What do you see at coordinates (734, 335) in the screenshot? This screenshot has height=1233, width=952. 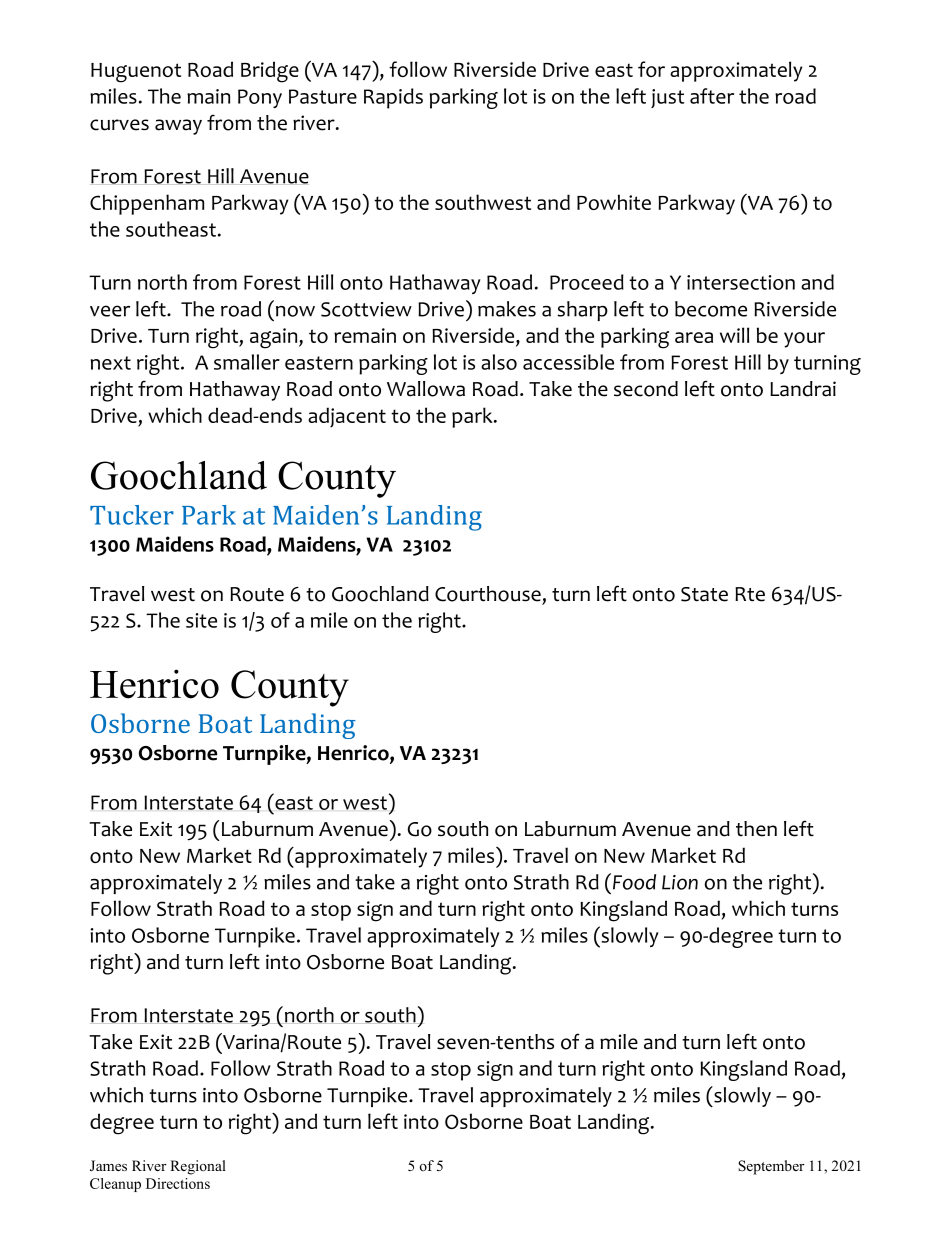 I see `will` at bounding box center [734, 335].
